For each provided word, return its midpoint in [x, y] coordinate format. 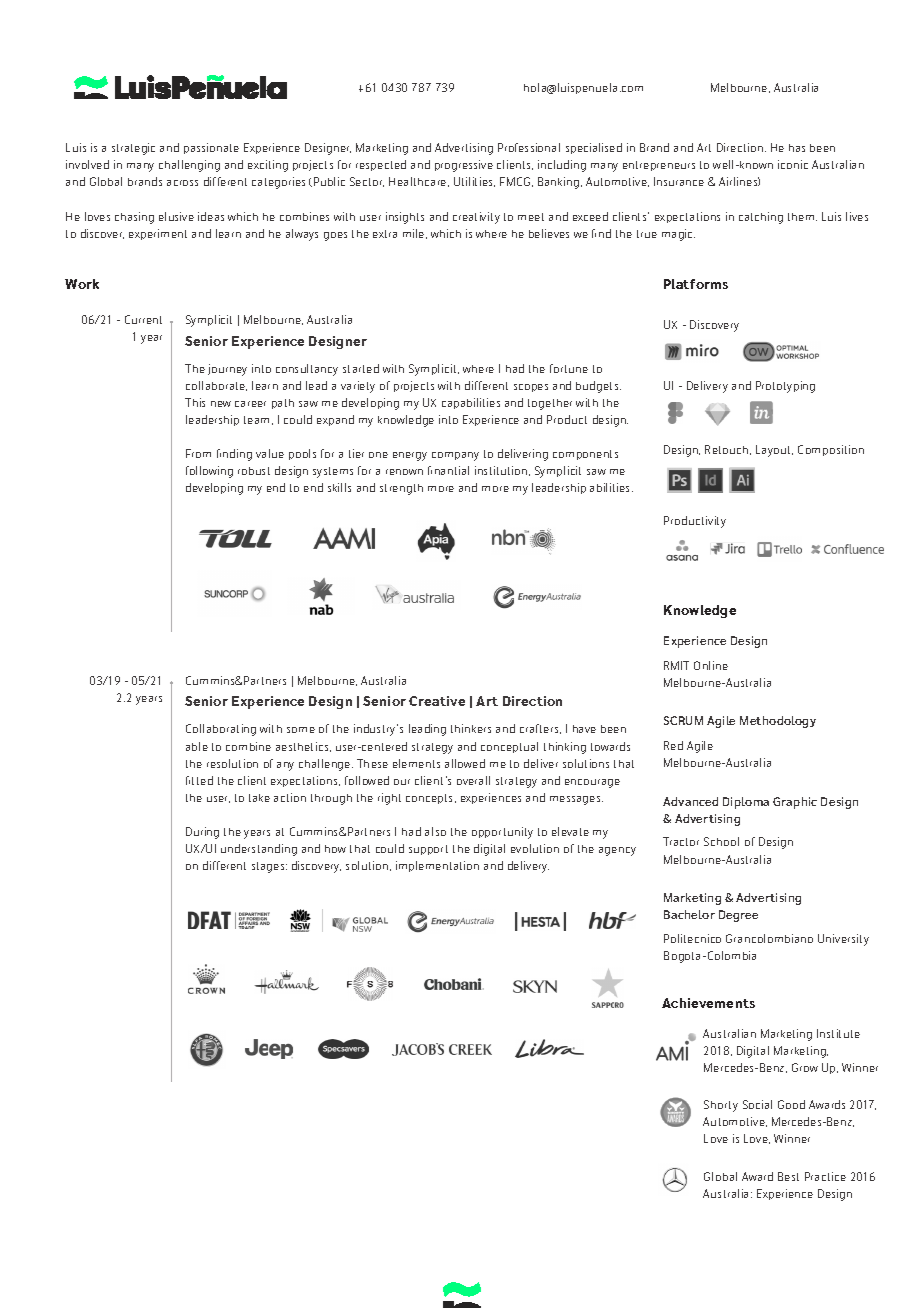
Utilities [474, 182]
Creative [437, 701]
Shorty [721, 1106]
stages [269, 867]
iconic [793, 164]
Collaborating [221, 730]
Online [711, 665]
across [182, 183]
